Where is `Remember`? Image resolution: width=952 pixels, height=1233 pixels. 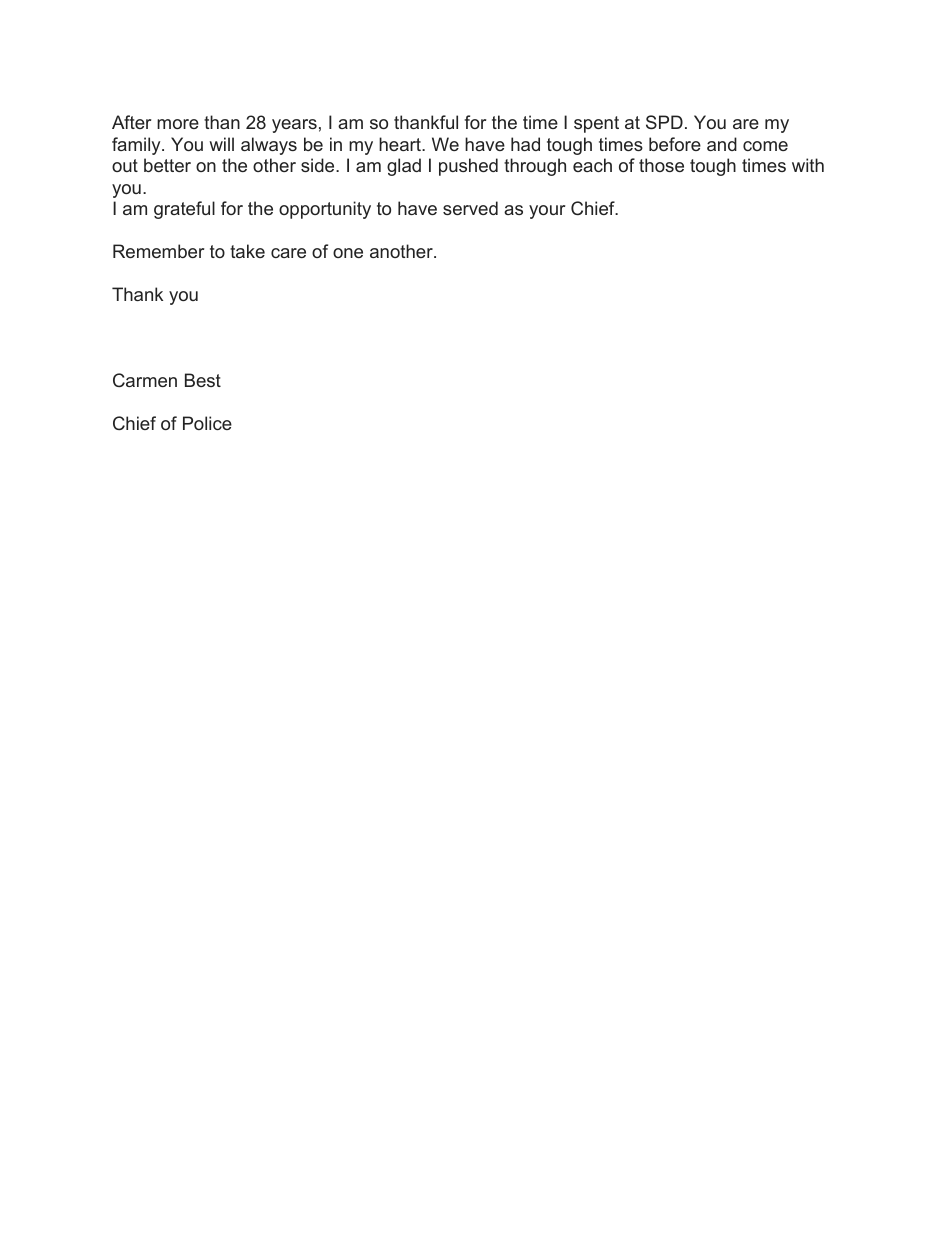
Remember is located at coordinates (158, 251).
